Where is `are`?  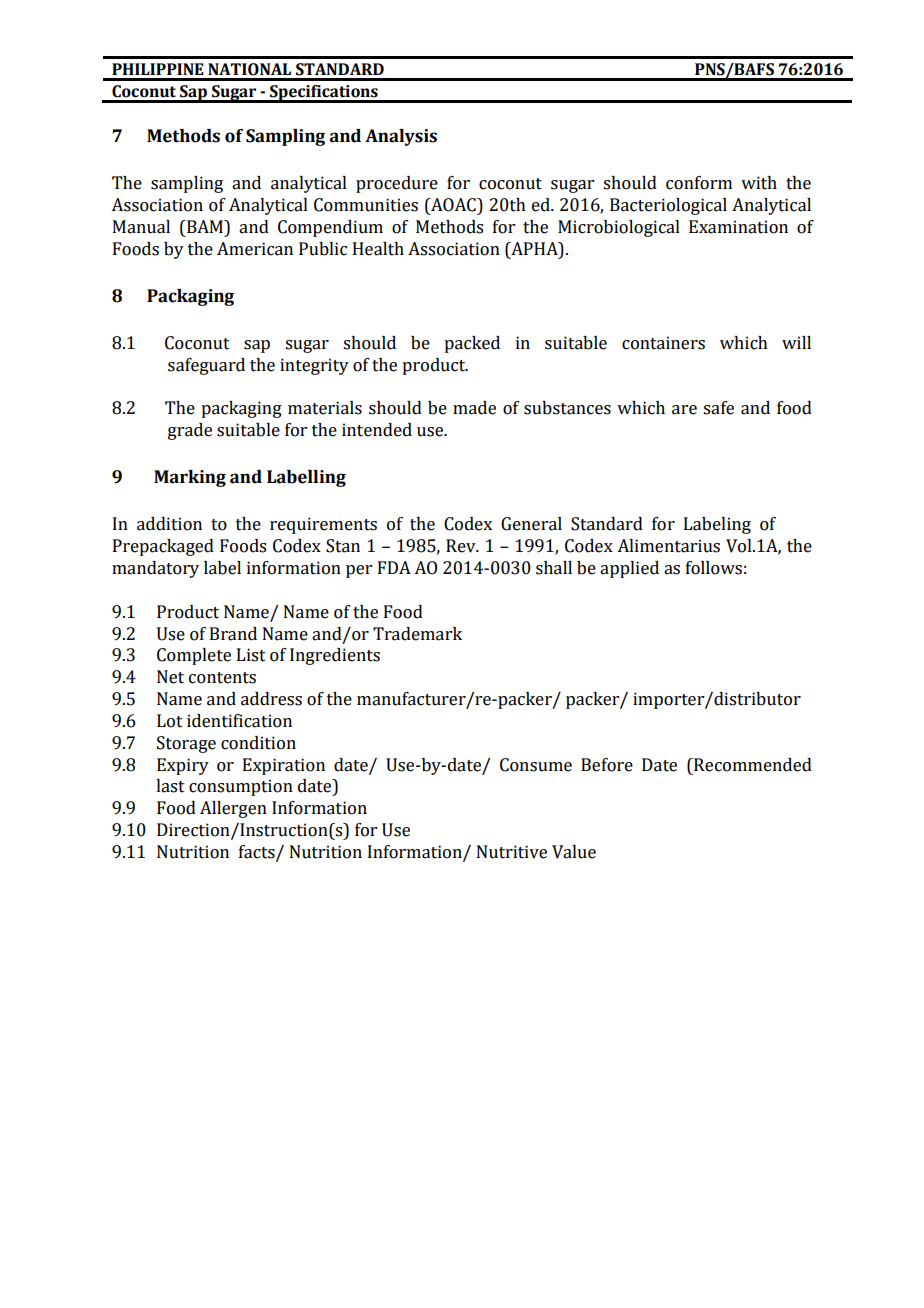 are is located at coordinates (684, 410).
